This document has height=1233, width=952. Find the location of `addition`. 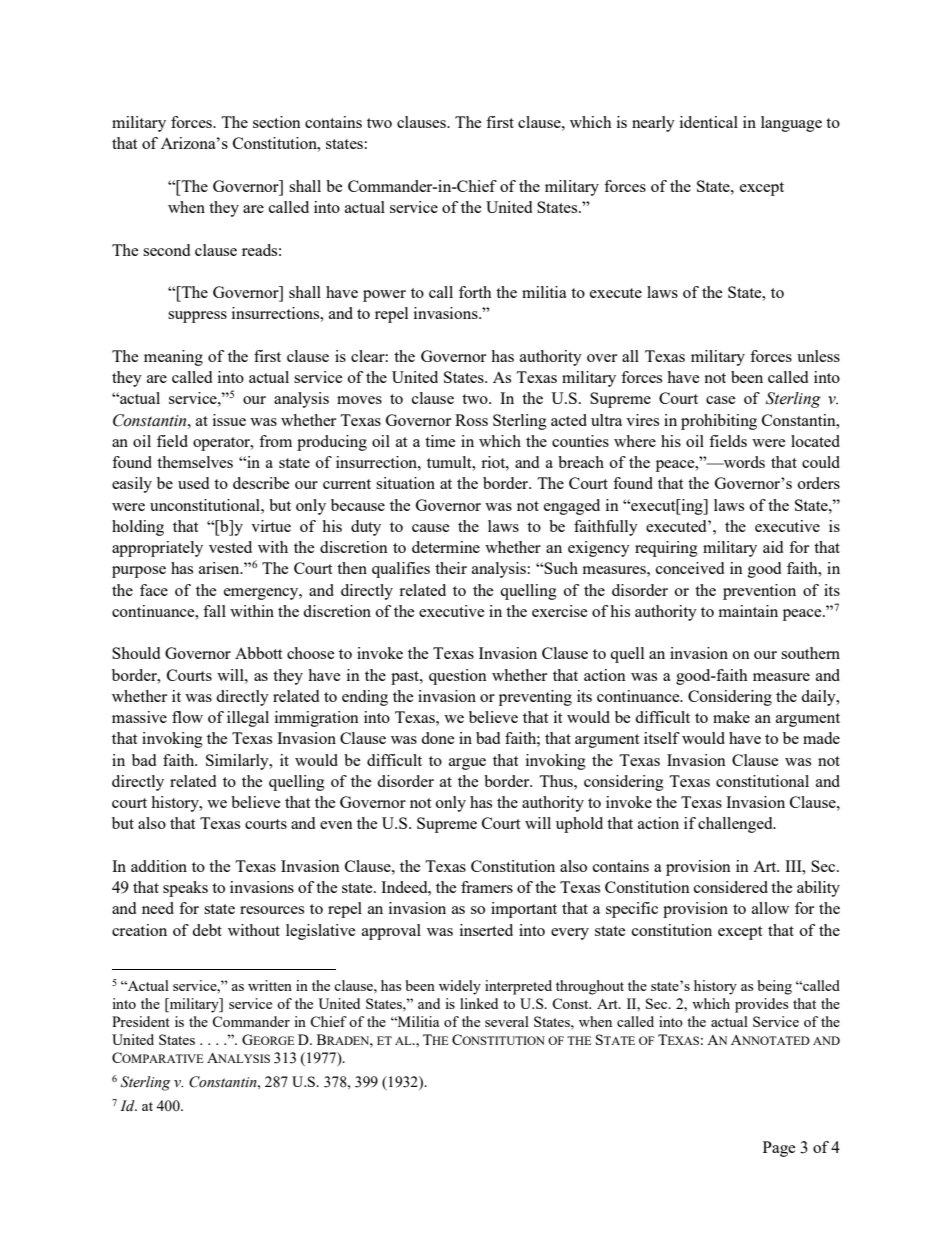

addition is located at coordinates (159, 866).
